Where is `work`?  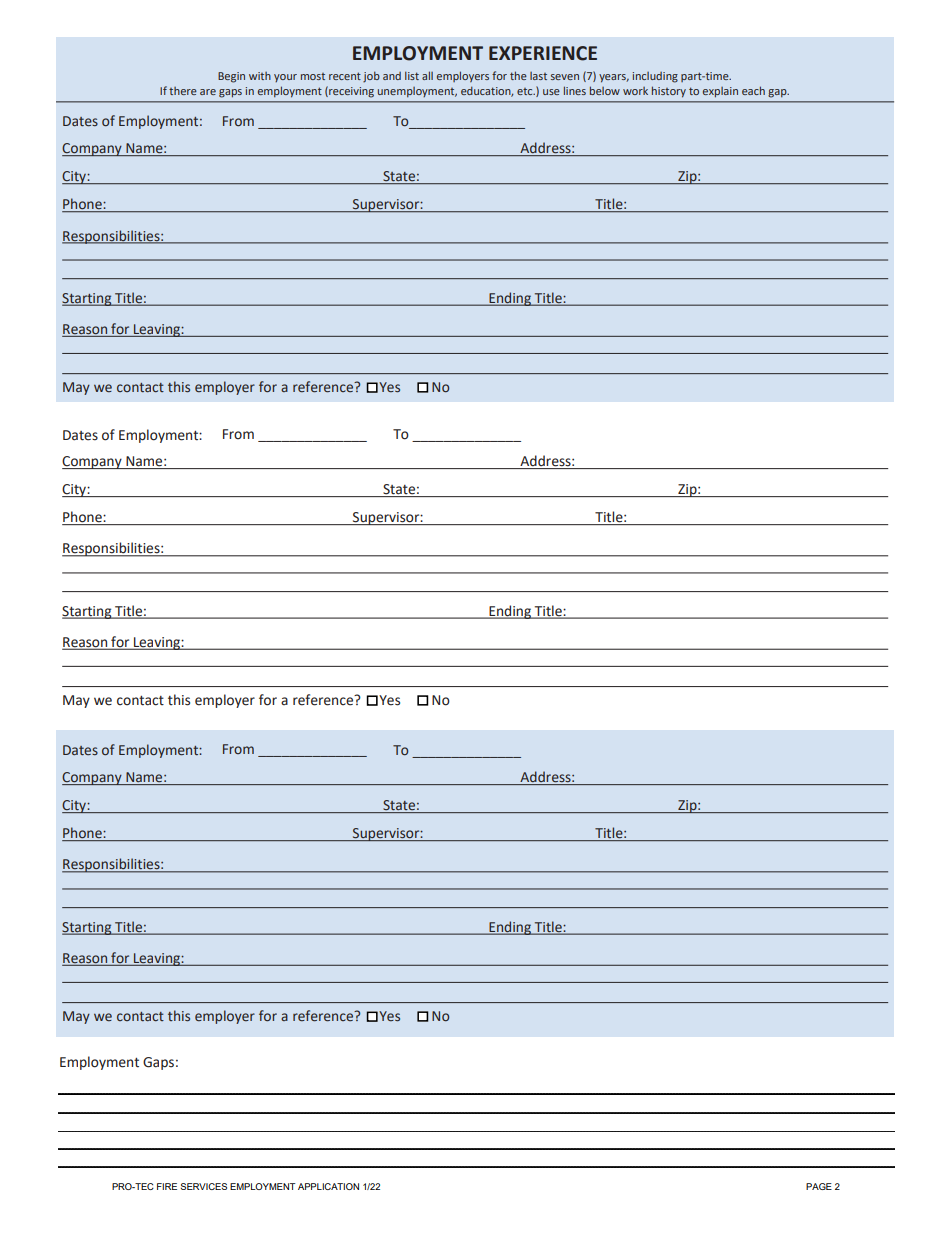
work is located at coordinates (635, 91).
